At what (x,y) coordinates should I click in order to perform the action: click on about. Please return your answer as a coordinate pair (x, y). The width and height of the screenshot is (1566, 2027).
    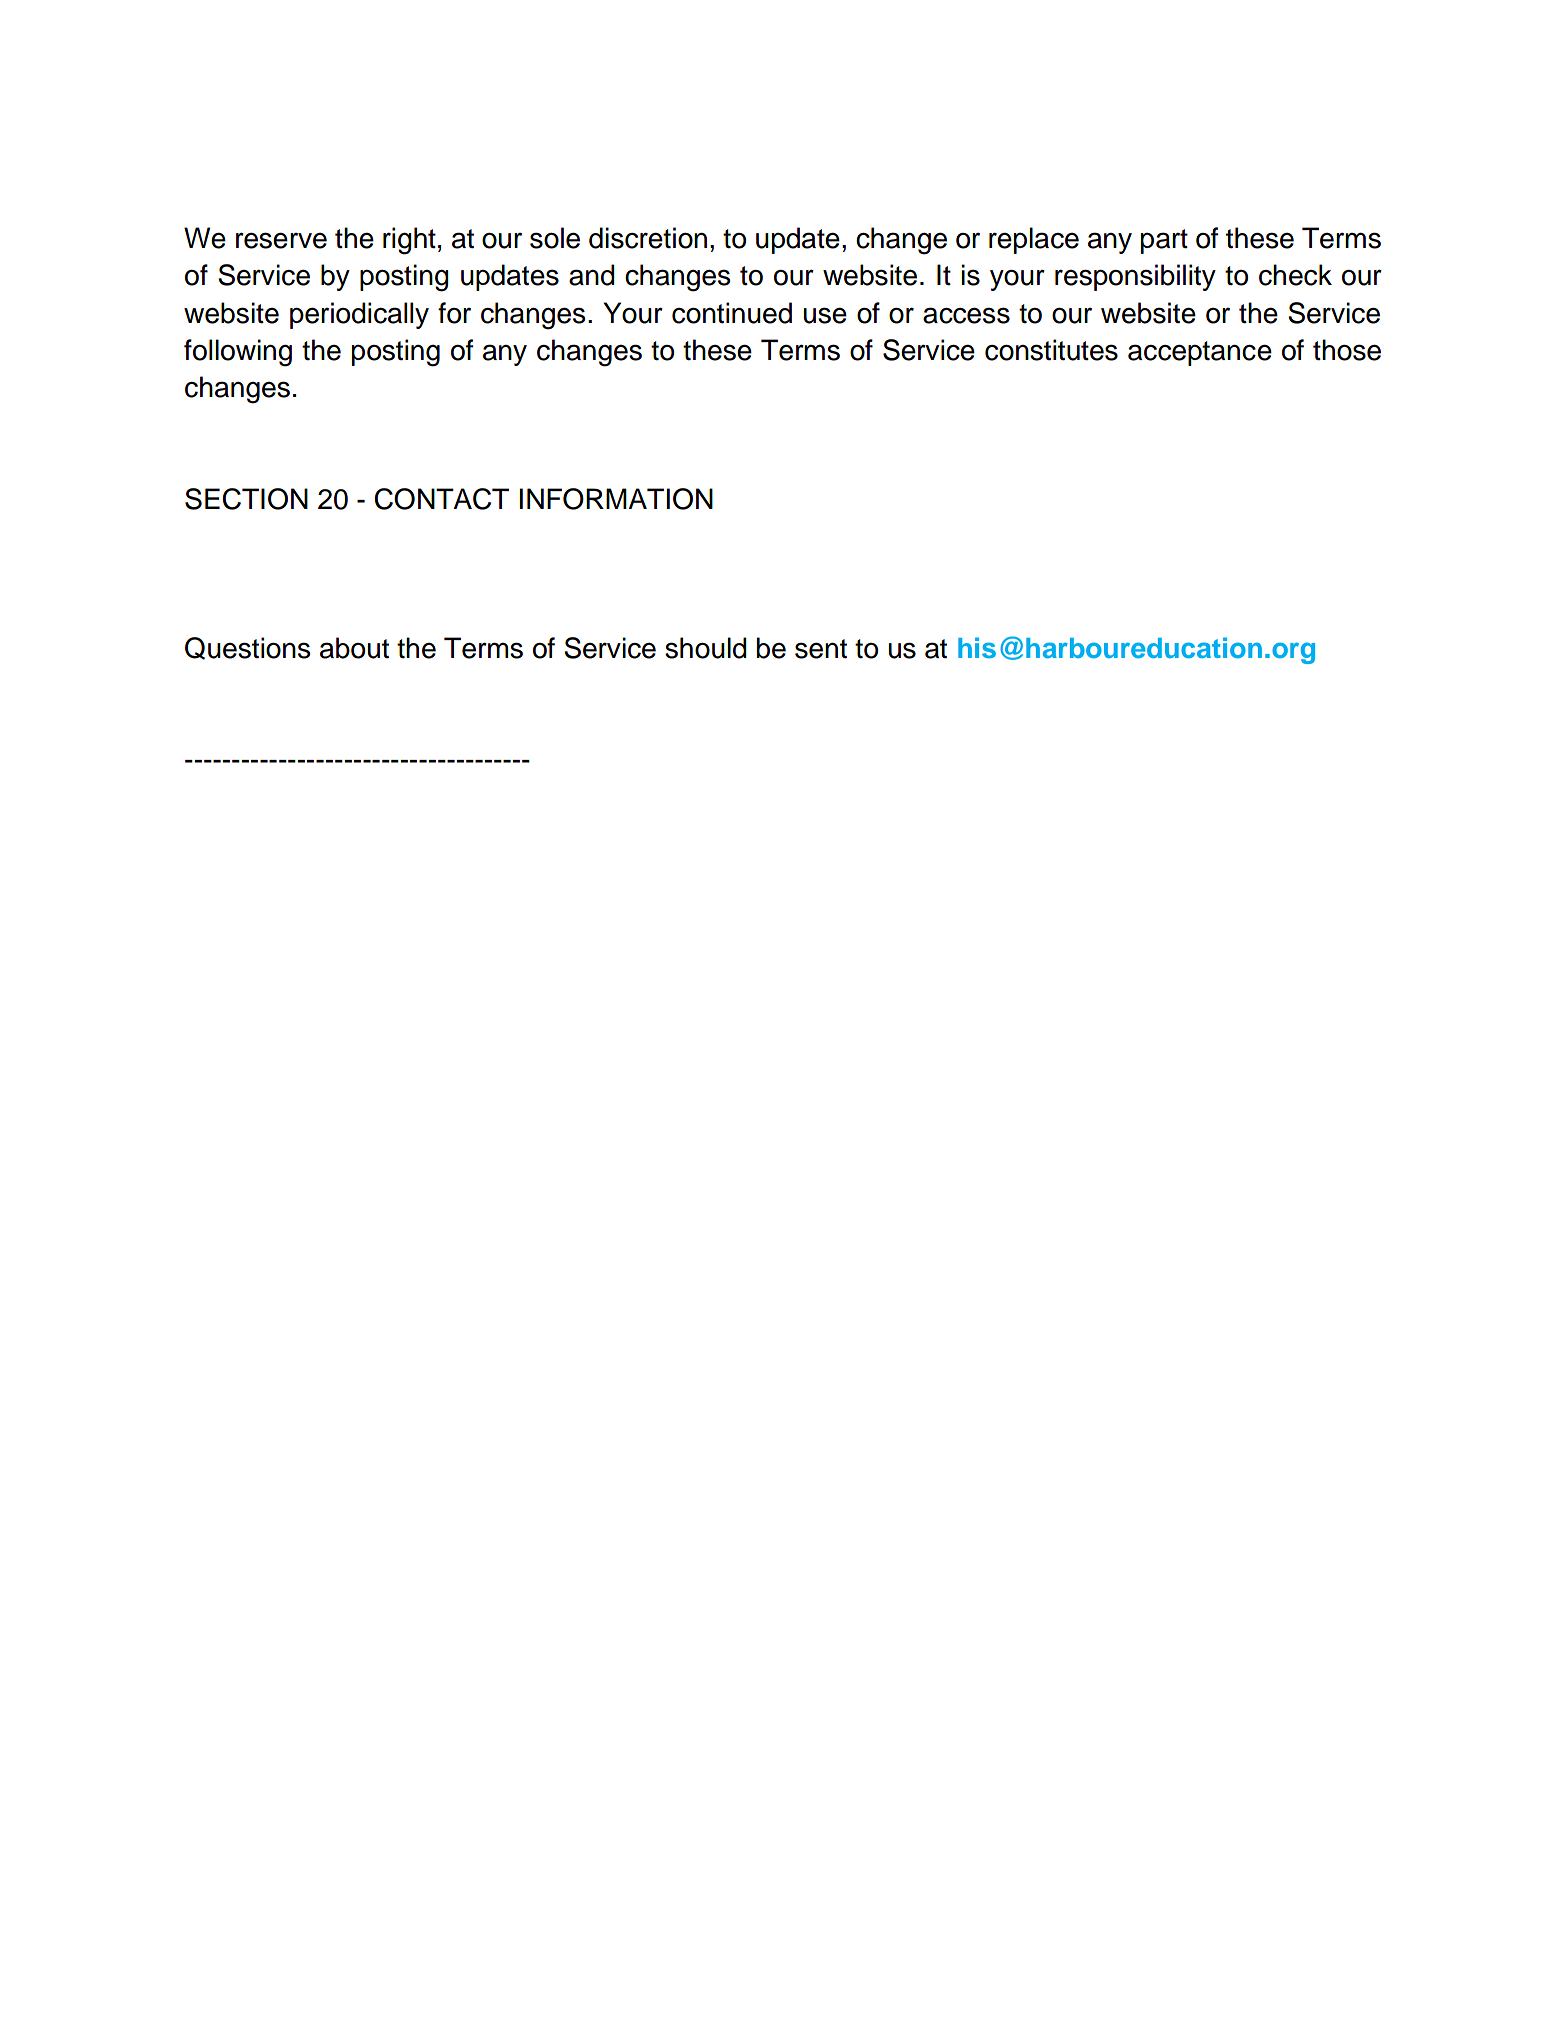
    Looking at the image, I should click on (354, 648).
